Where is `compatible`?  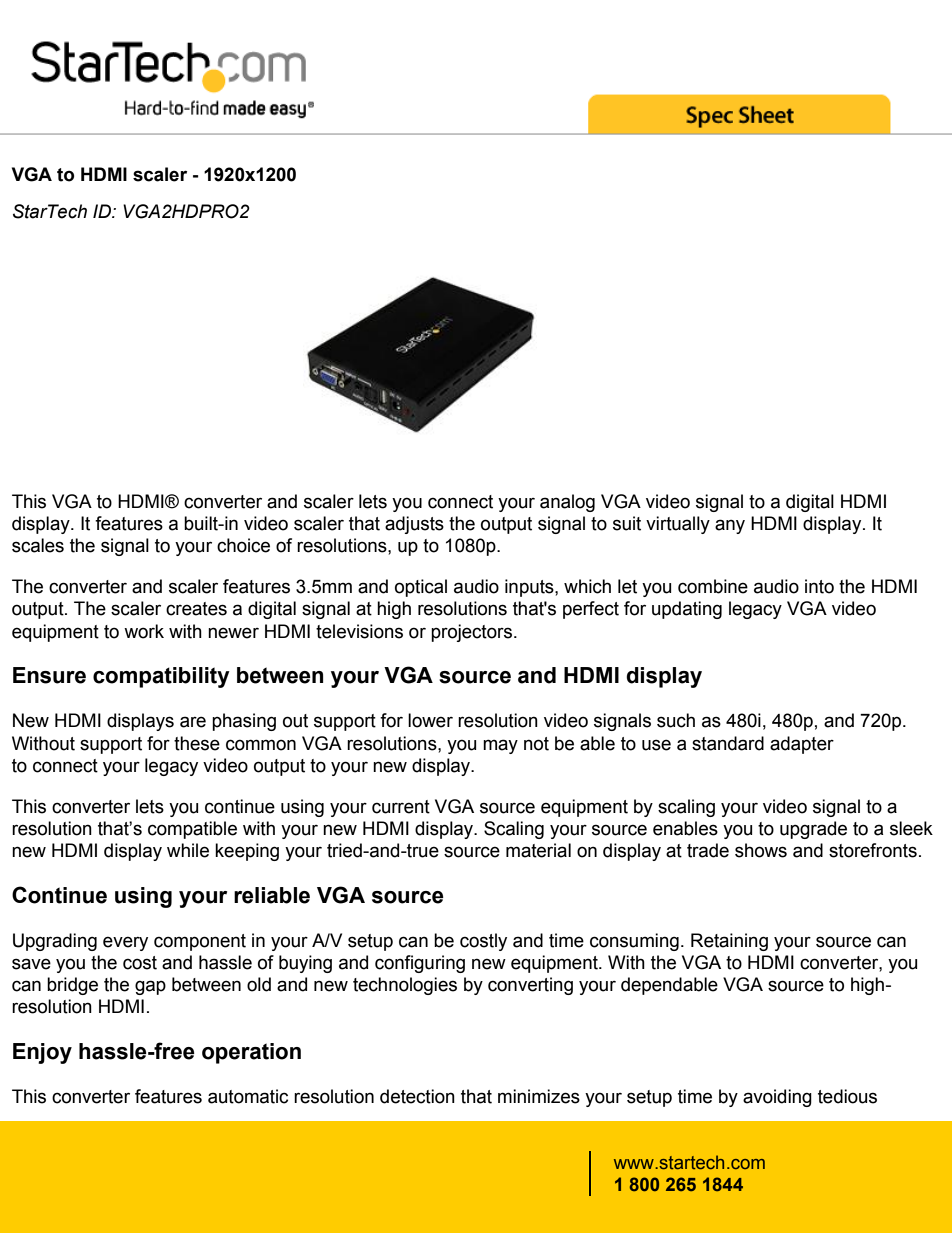
compatible is located at coordinates (192, 830).
